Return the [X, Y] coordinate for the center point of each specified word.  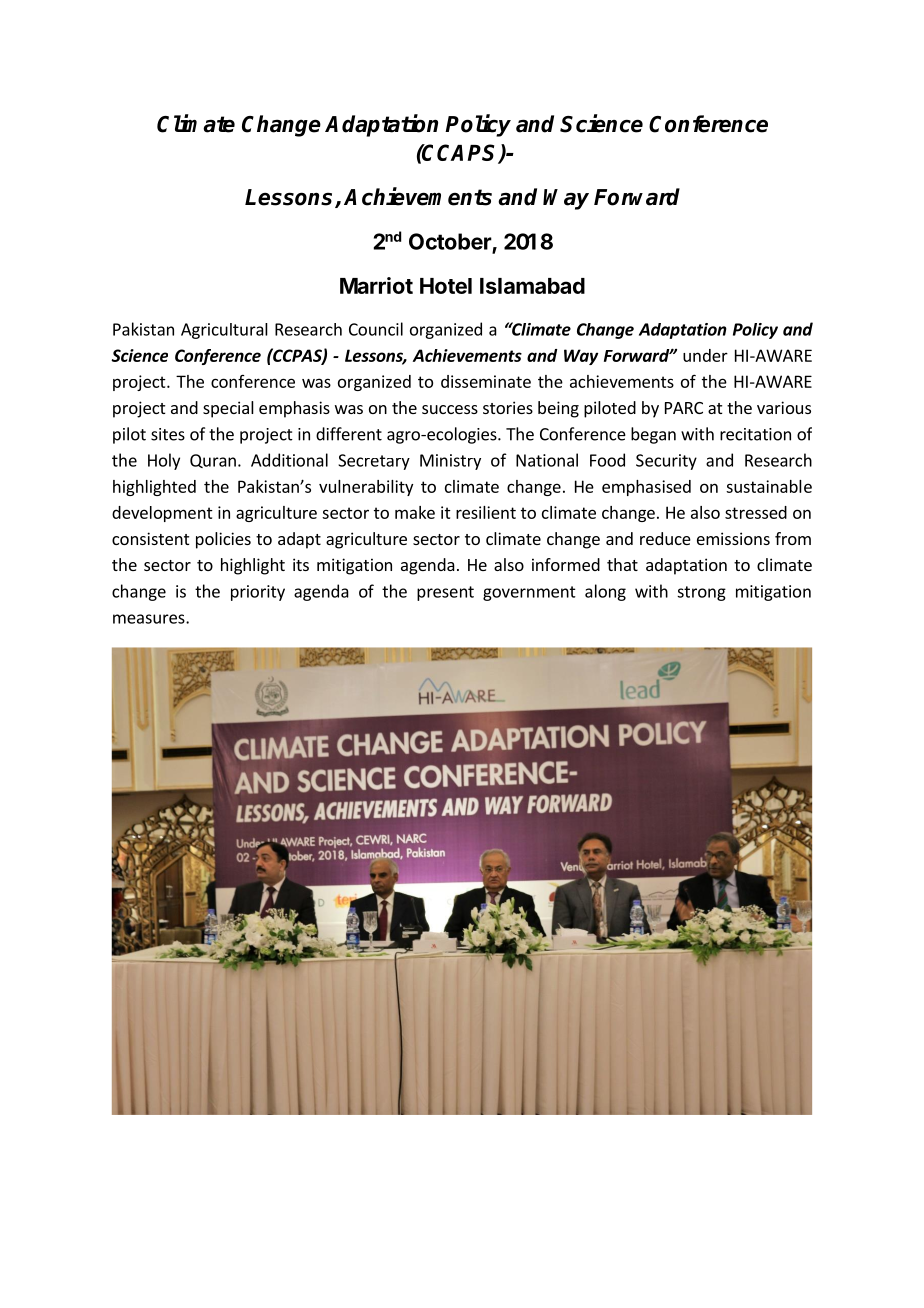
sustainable [769, 486]
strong [701, 593]
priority [258, 593]
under [705, 355]
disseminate [486, 381]
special [228, 409]
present [445, 593]
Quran [213, 461]
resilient [486, 512]
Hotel [446, 286]
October [450, 241]
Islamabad [532, 286]
